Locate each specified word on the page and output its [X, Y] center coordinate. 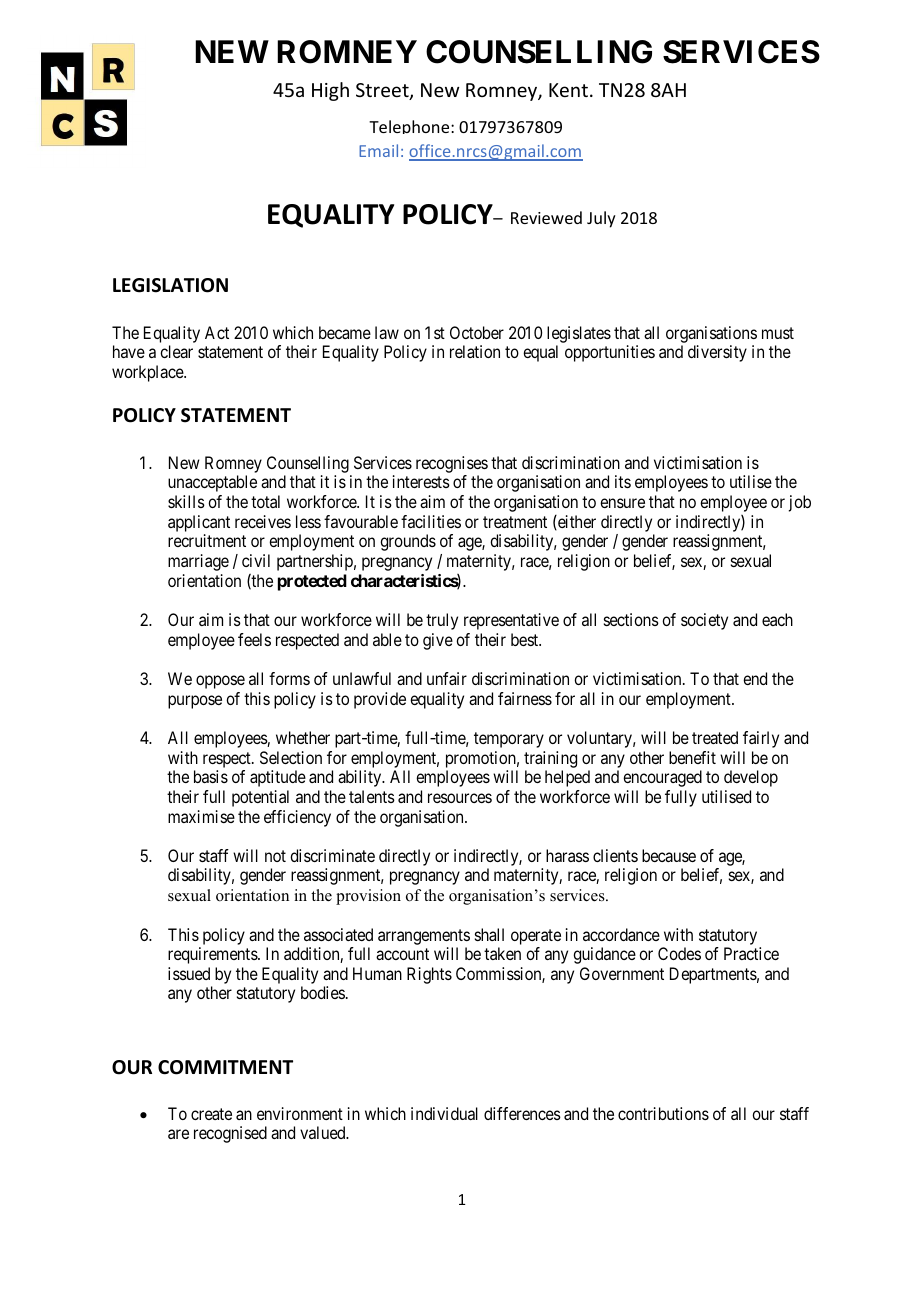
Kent [568, 90]
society [704, 621]
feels [254, 639]
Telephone [410, 127]
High [330, 91]
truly [442, 621]
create [211, 1114]
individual [444, 1113]
